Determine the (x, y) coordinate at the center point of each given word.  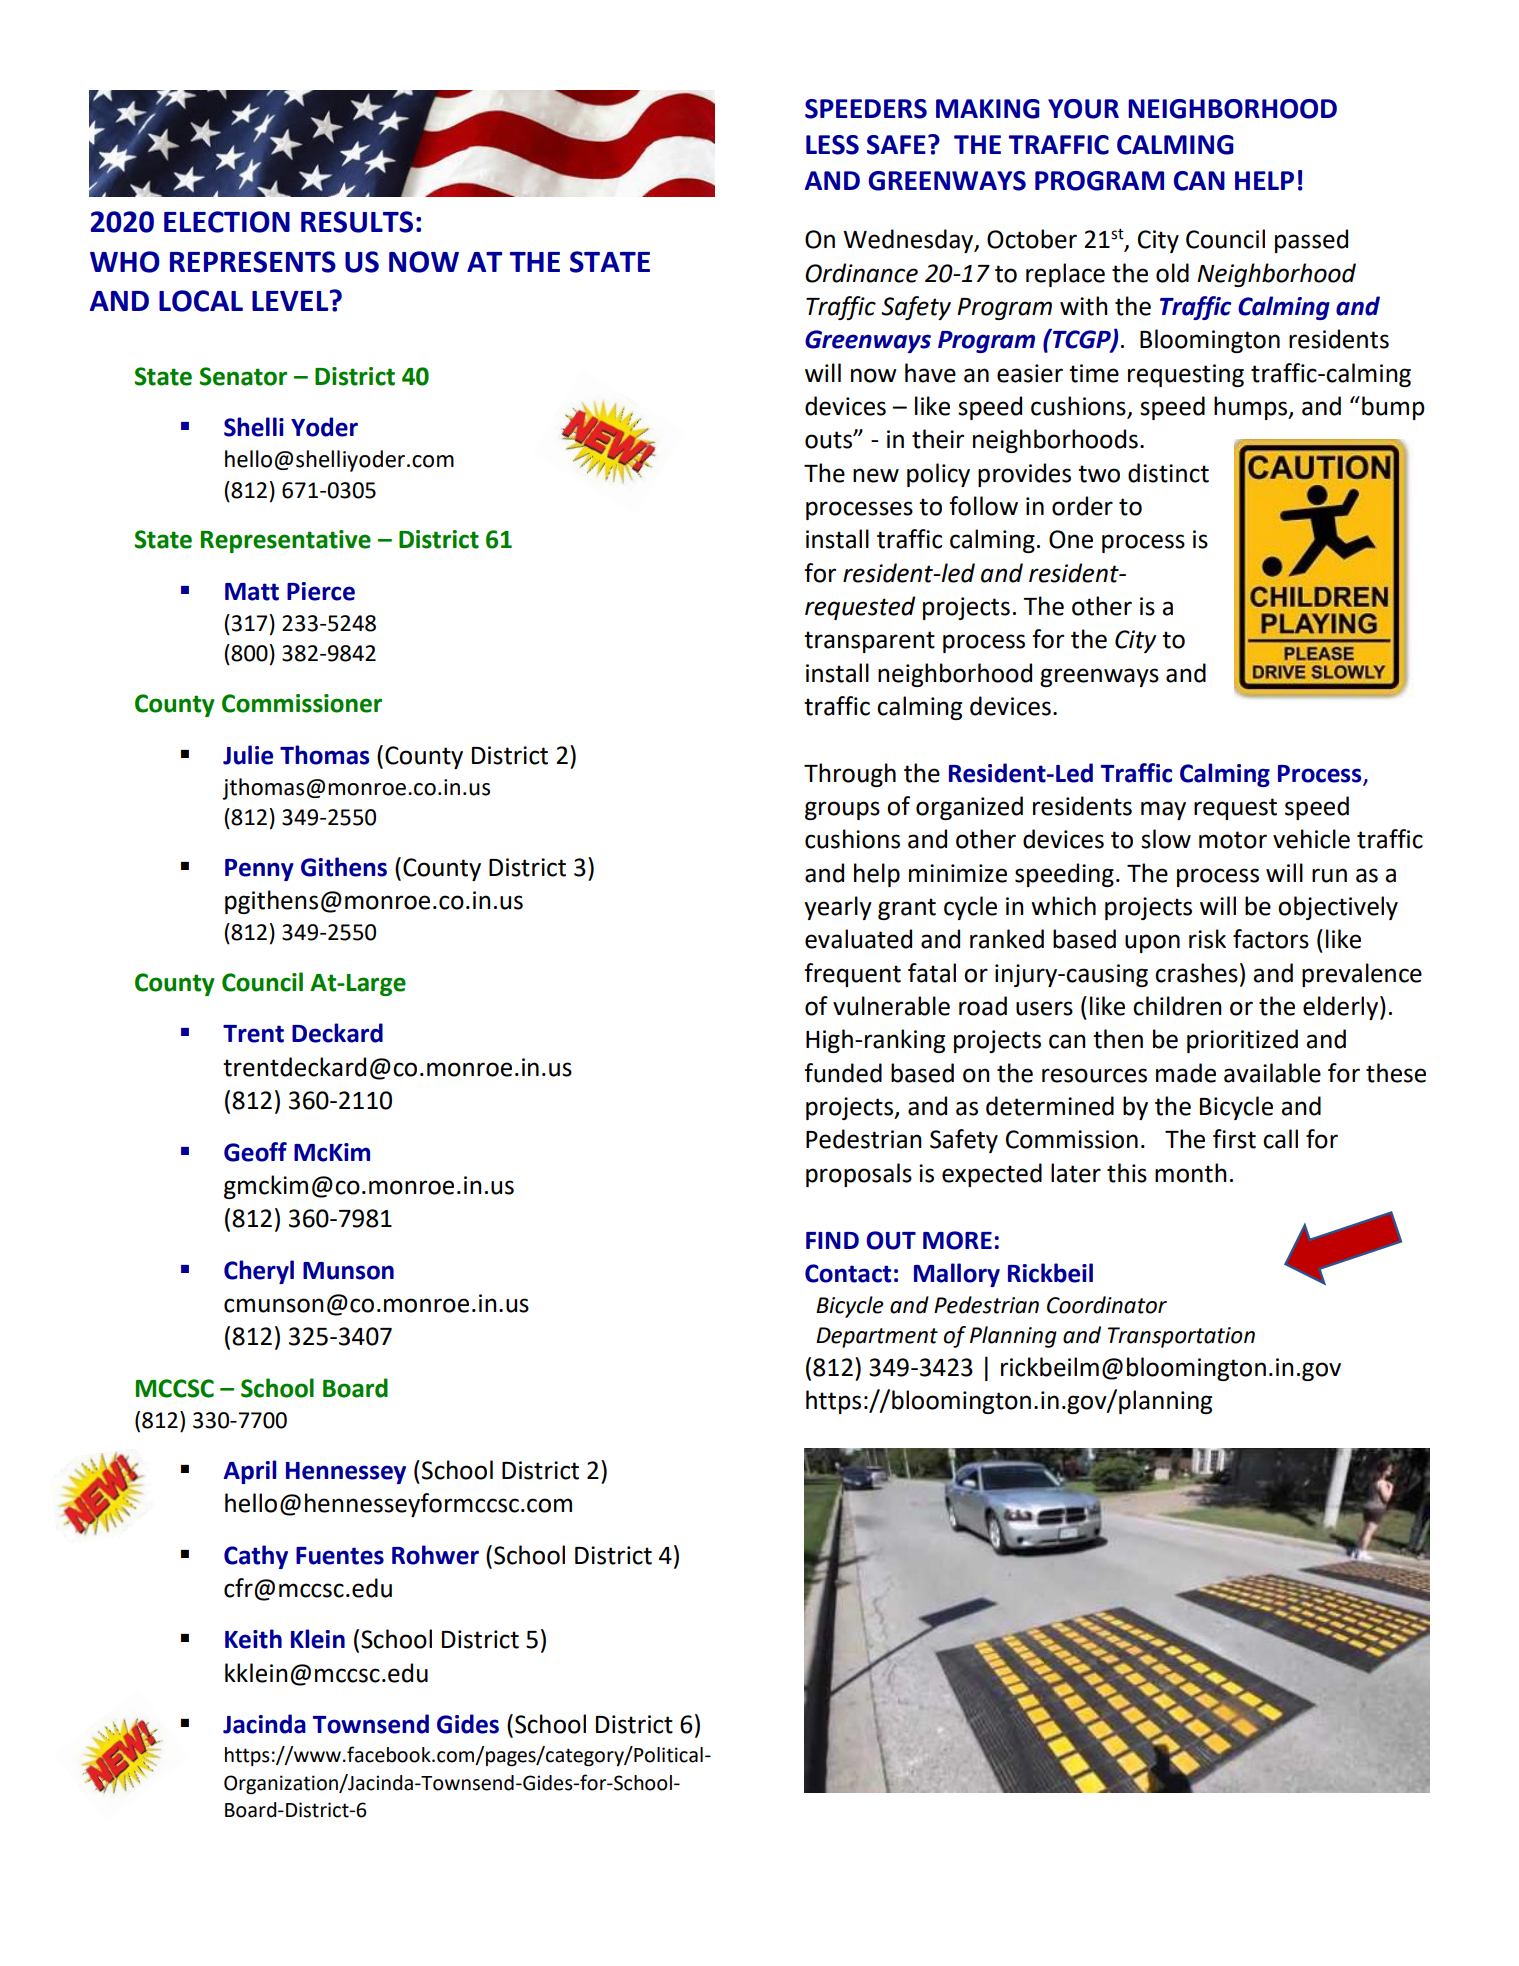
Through (850, 775)
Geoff (255, 1152)
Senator (243, 376)
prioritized (1242, 1041)
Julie (248, 755)
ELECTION (227, 222)
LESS (832, 145)
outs (829, 440)
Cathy (256, 1557)
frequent (852, 975)
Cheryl (259, 1272)
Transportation (1181, 1337)
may (1163, 810)
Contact (848, 1273)
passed (1311, 241)
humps (1251, 408)
